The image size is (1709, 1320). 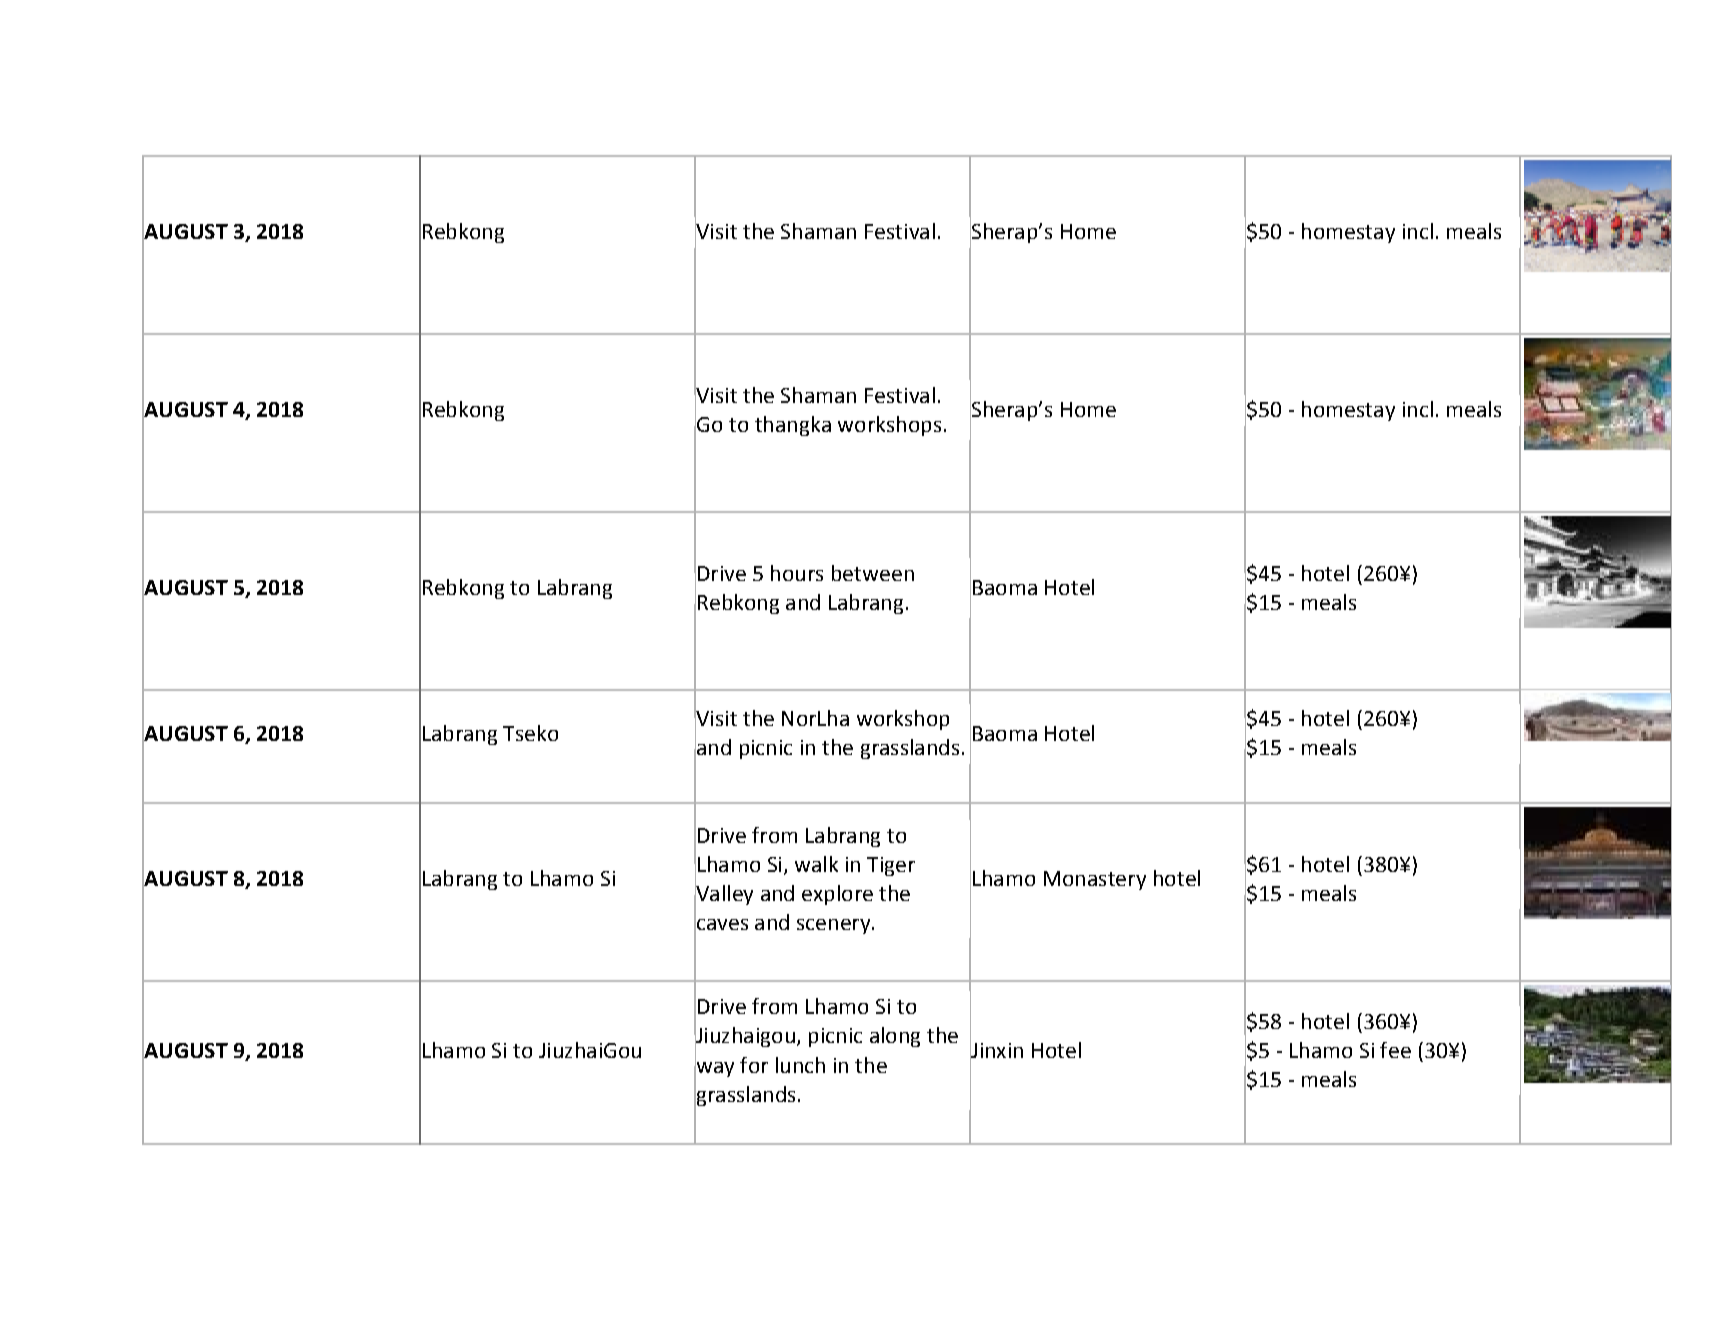 I want to click on fee, so click(x=1395, y=1050).
